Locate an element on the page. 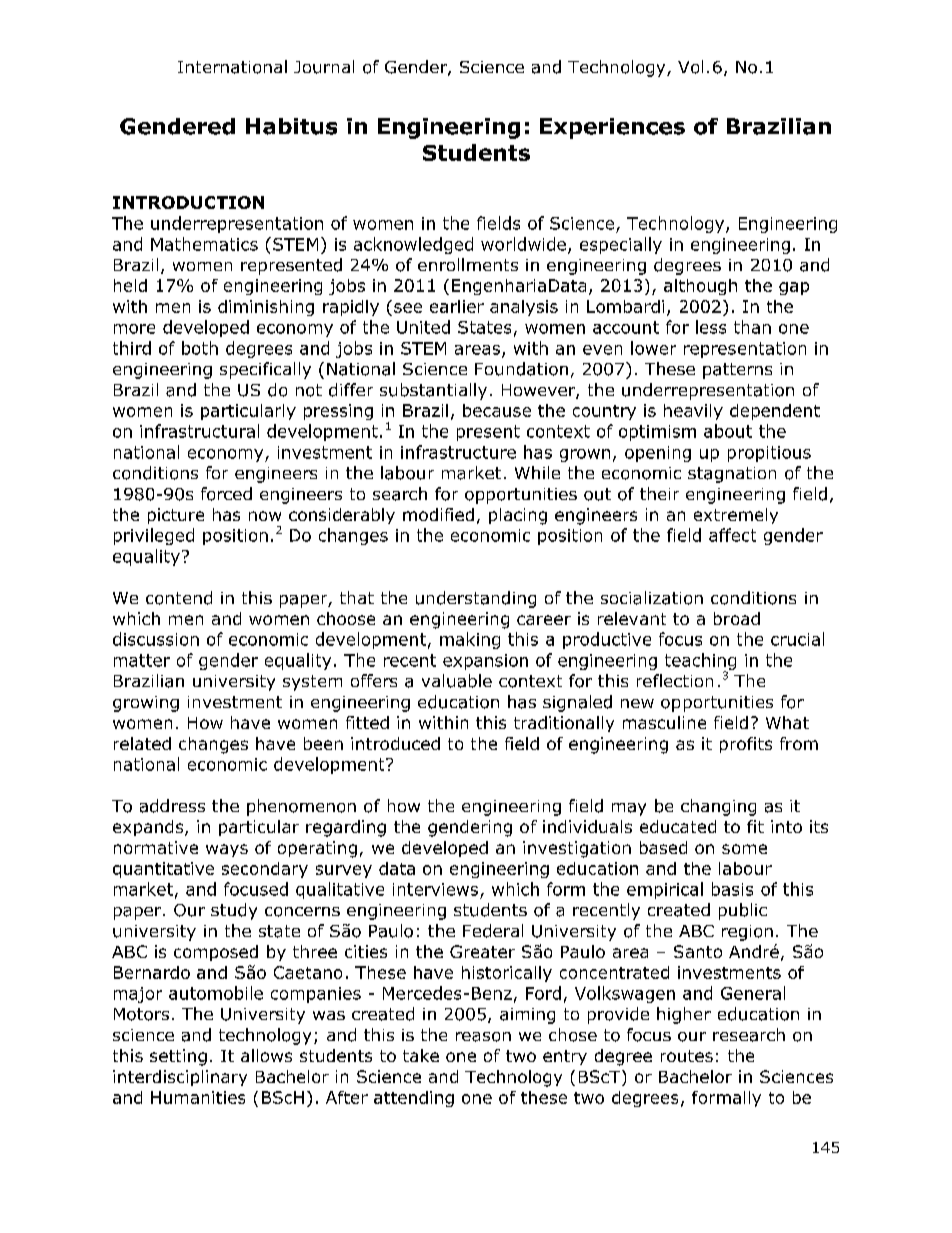 The width and height of the document is (952, 1233). introduced is located at coordinates (395, 743).
